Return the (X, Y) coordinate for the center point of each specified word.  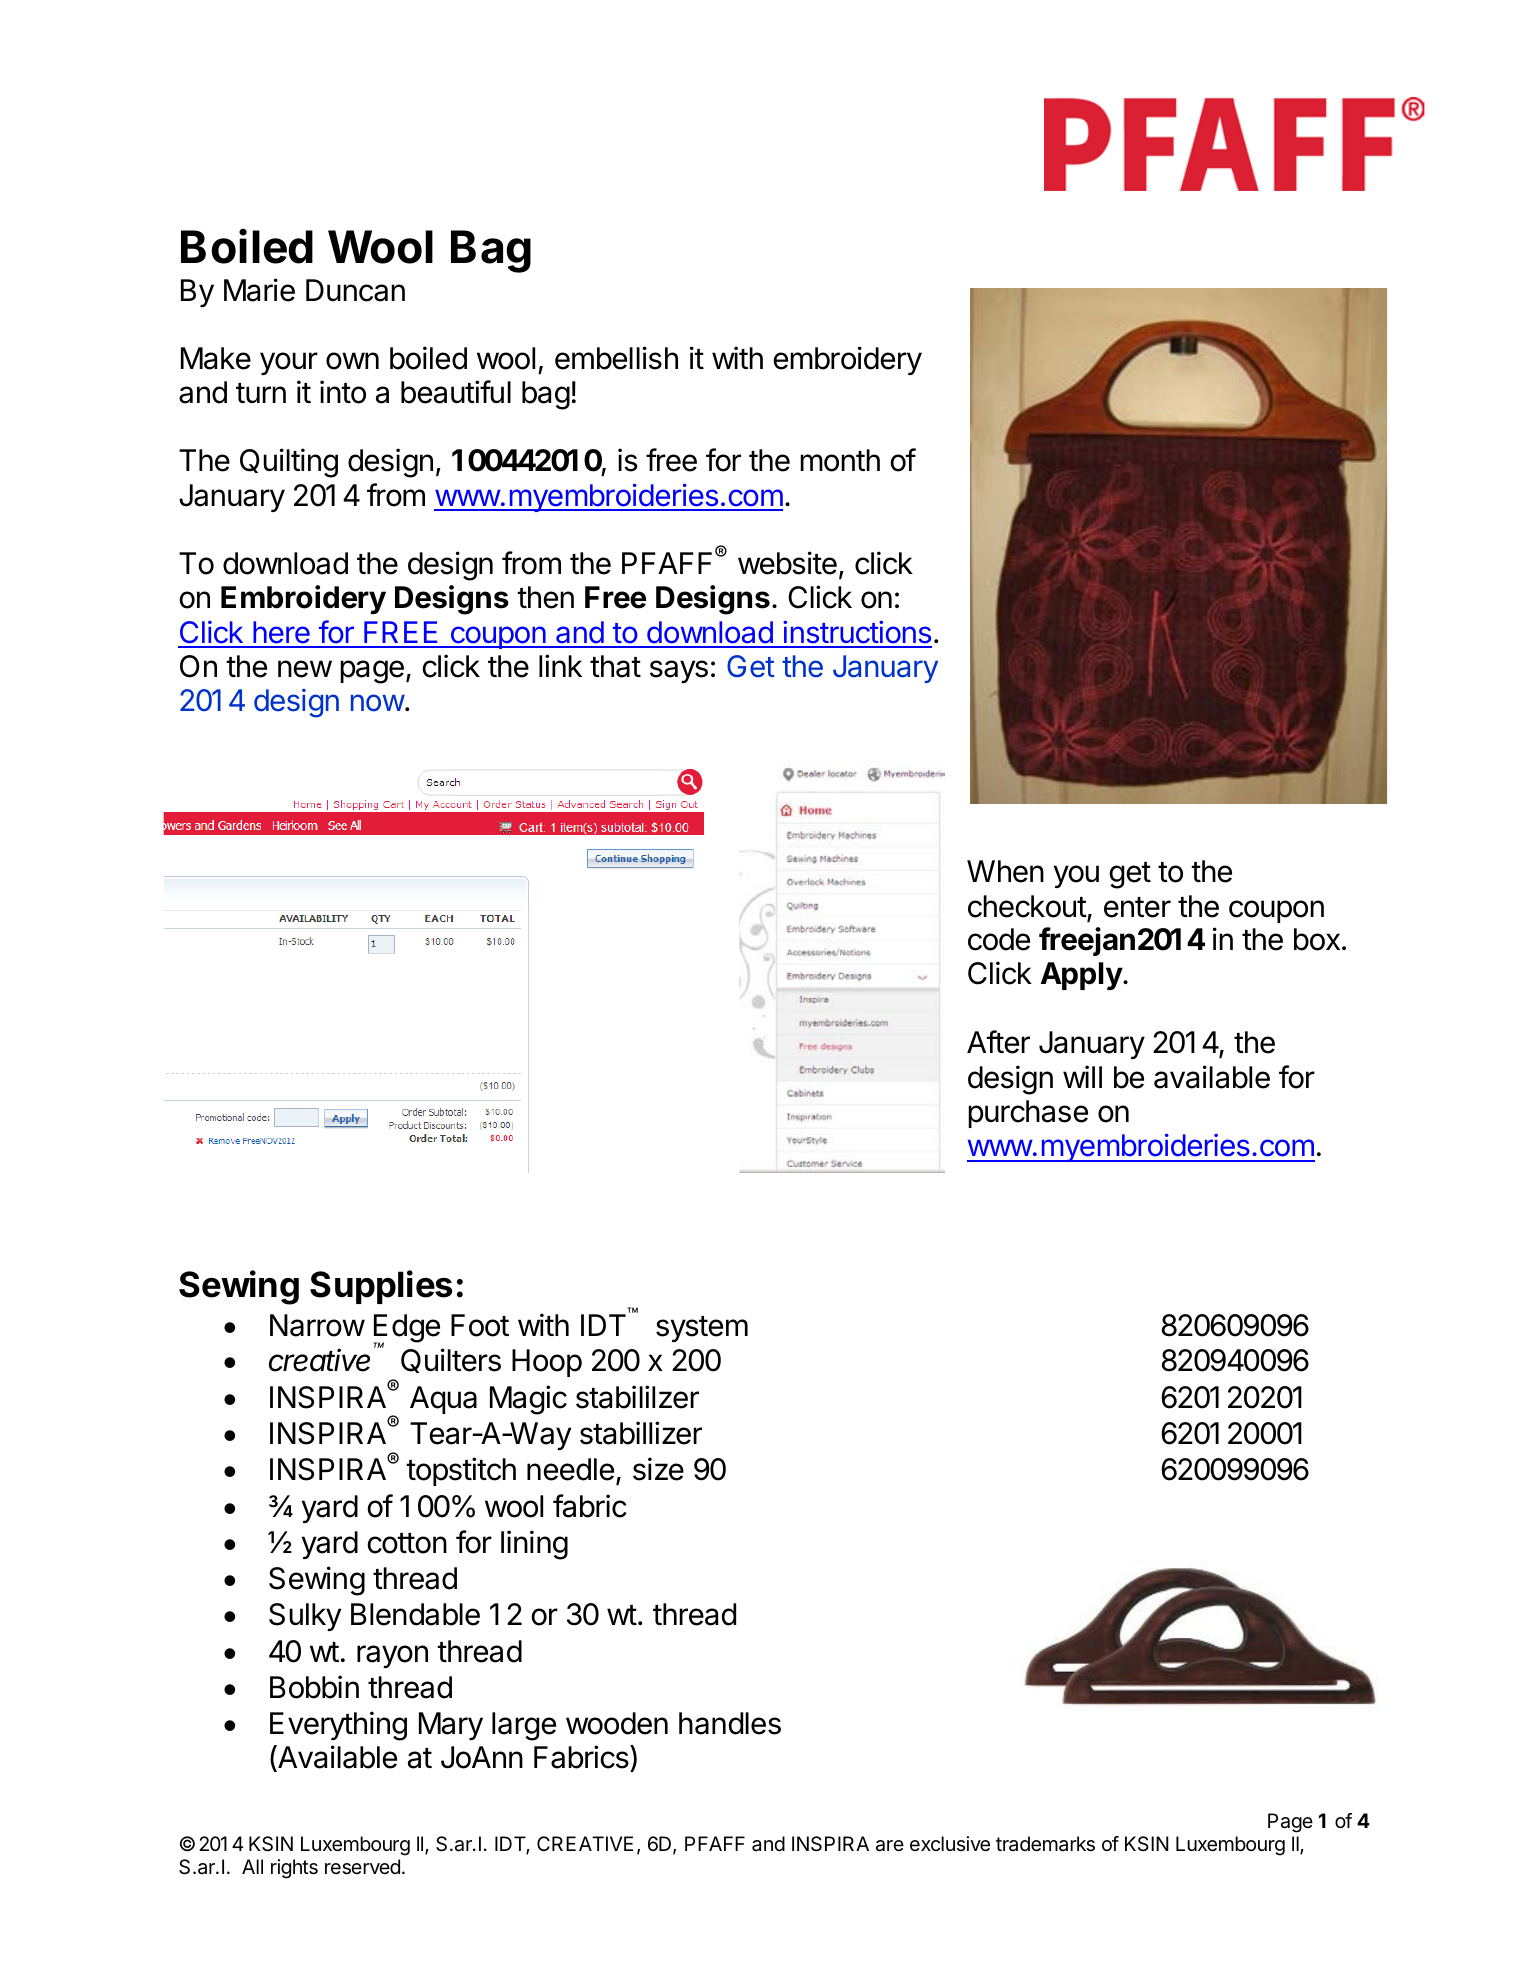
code (999, 939)
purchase (1028, 1114)
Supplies (381, 1287)
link (560, 665)
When (1005, 871)
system (702, 1329)
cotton (407, 1543)
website (787, 563)
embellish (616, 358)
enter (1137, 907)
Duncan (355, 290)
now (378, 703)
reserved (362, 1867)
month (840, 460)
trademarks (1045, 1844)
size (658, 1469)
